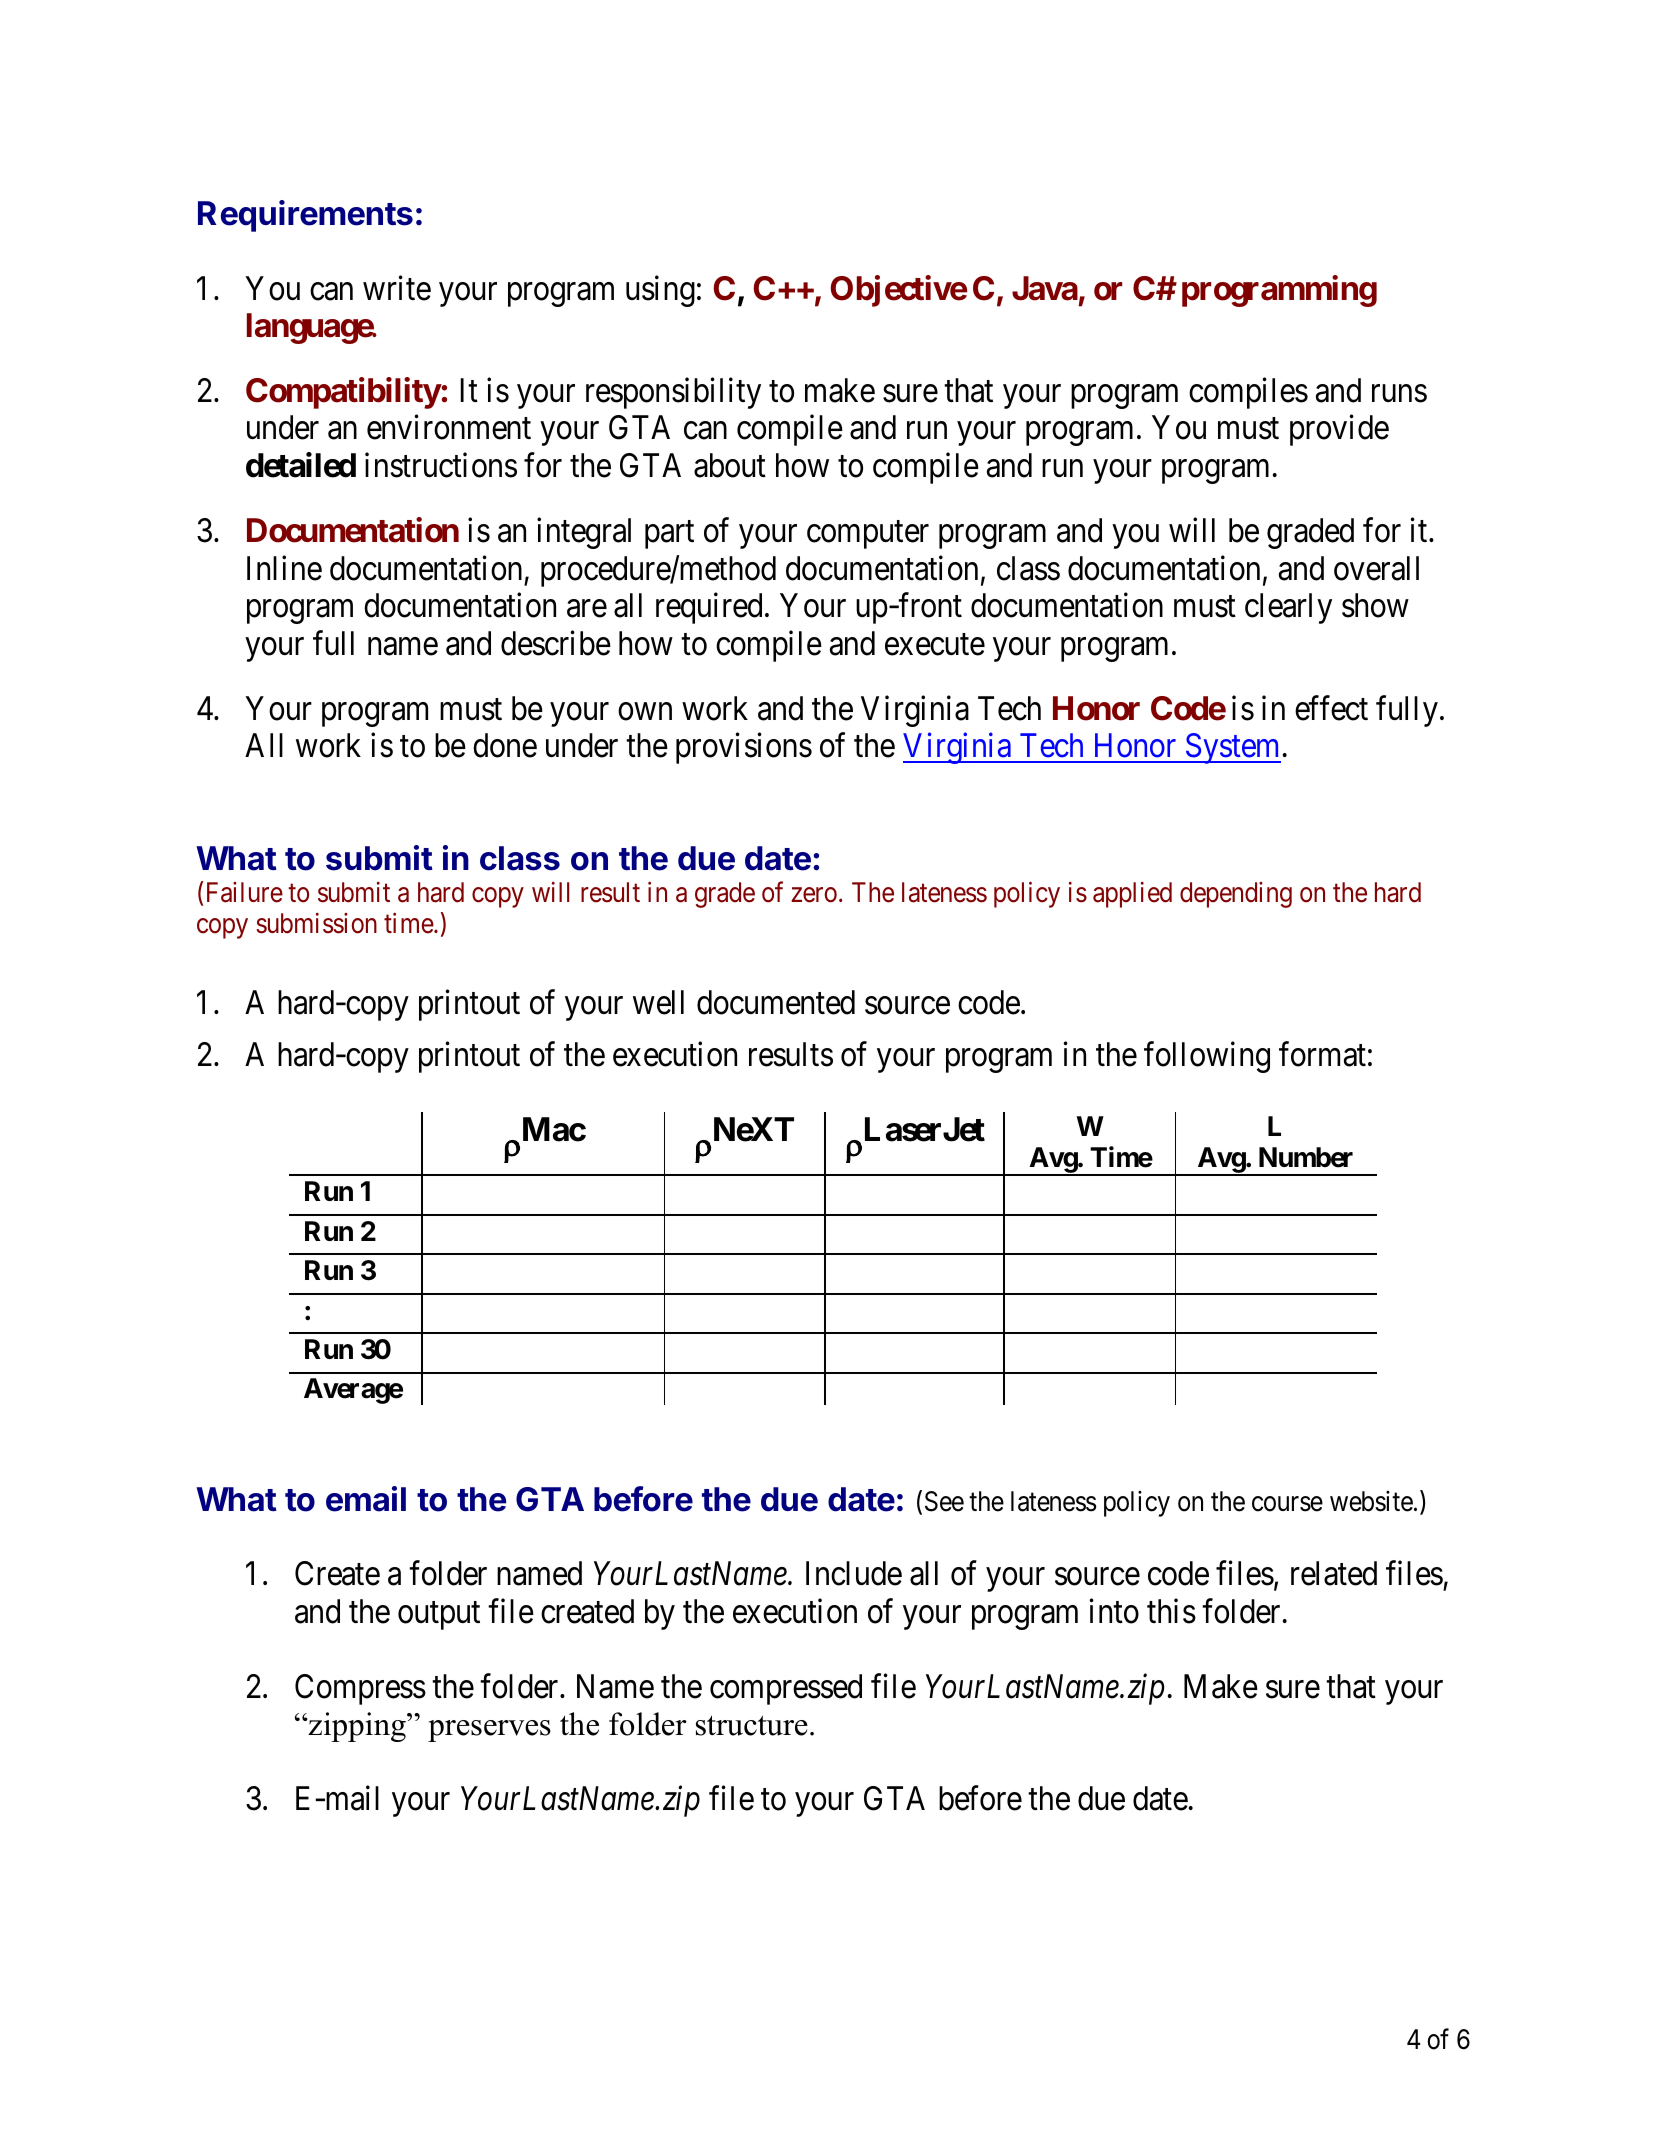 Image resolution: width=1665 pixels, height=2154 pixels. What do you see at coordinates (1287, 1504) in the screenshot?
I see `course` at bounding box center [1287, 1504].
